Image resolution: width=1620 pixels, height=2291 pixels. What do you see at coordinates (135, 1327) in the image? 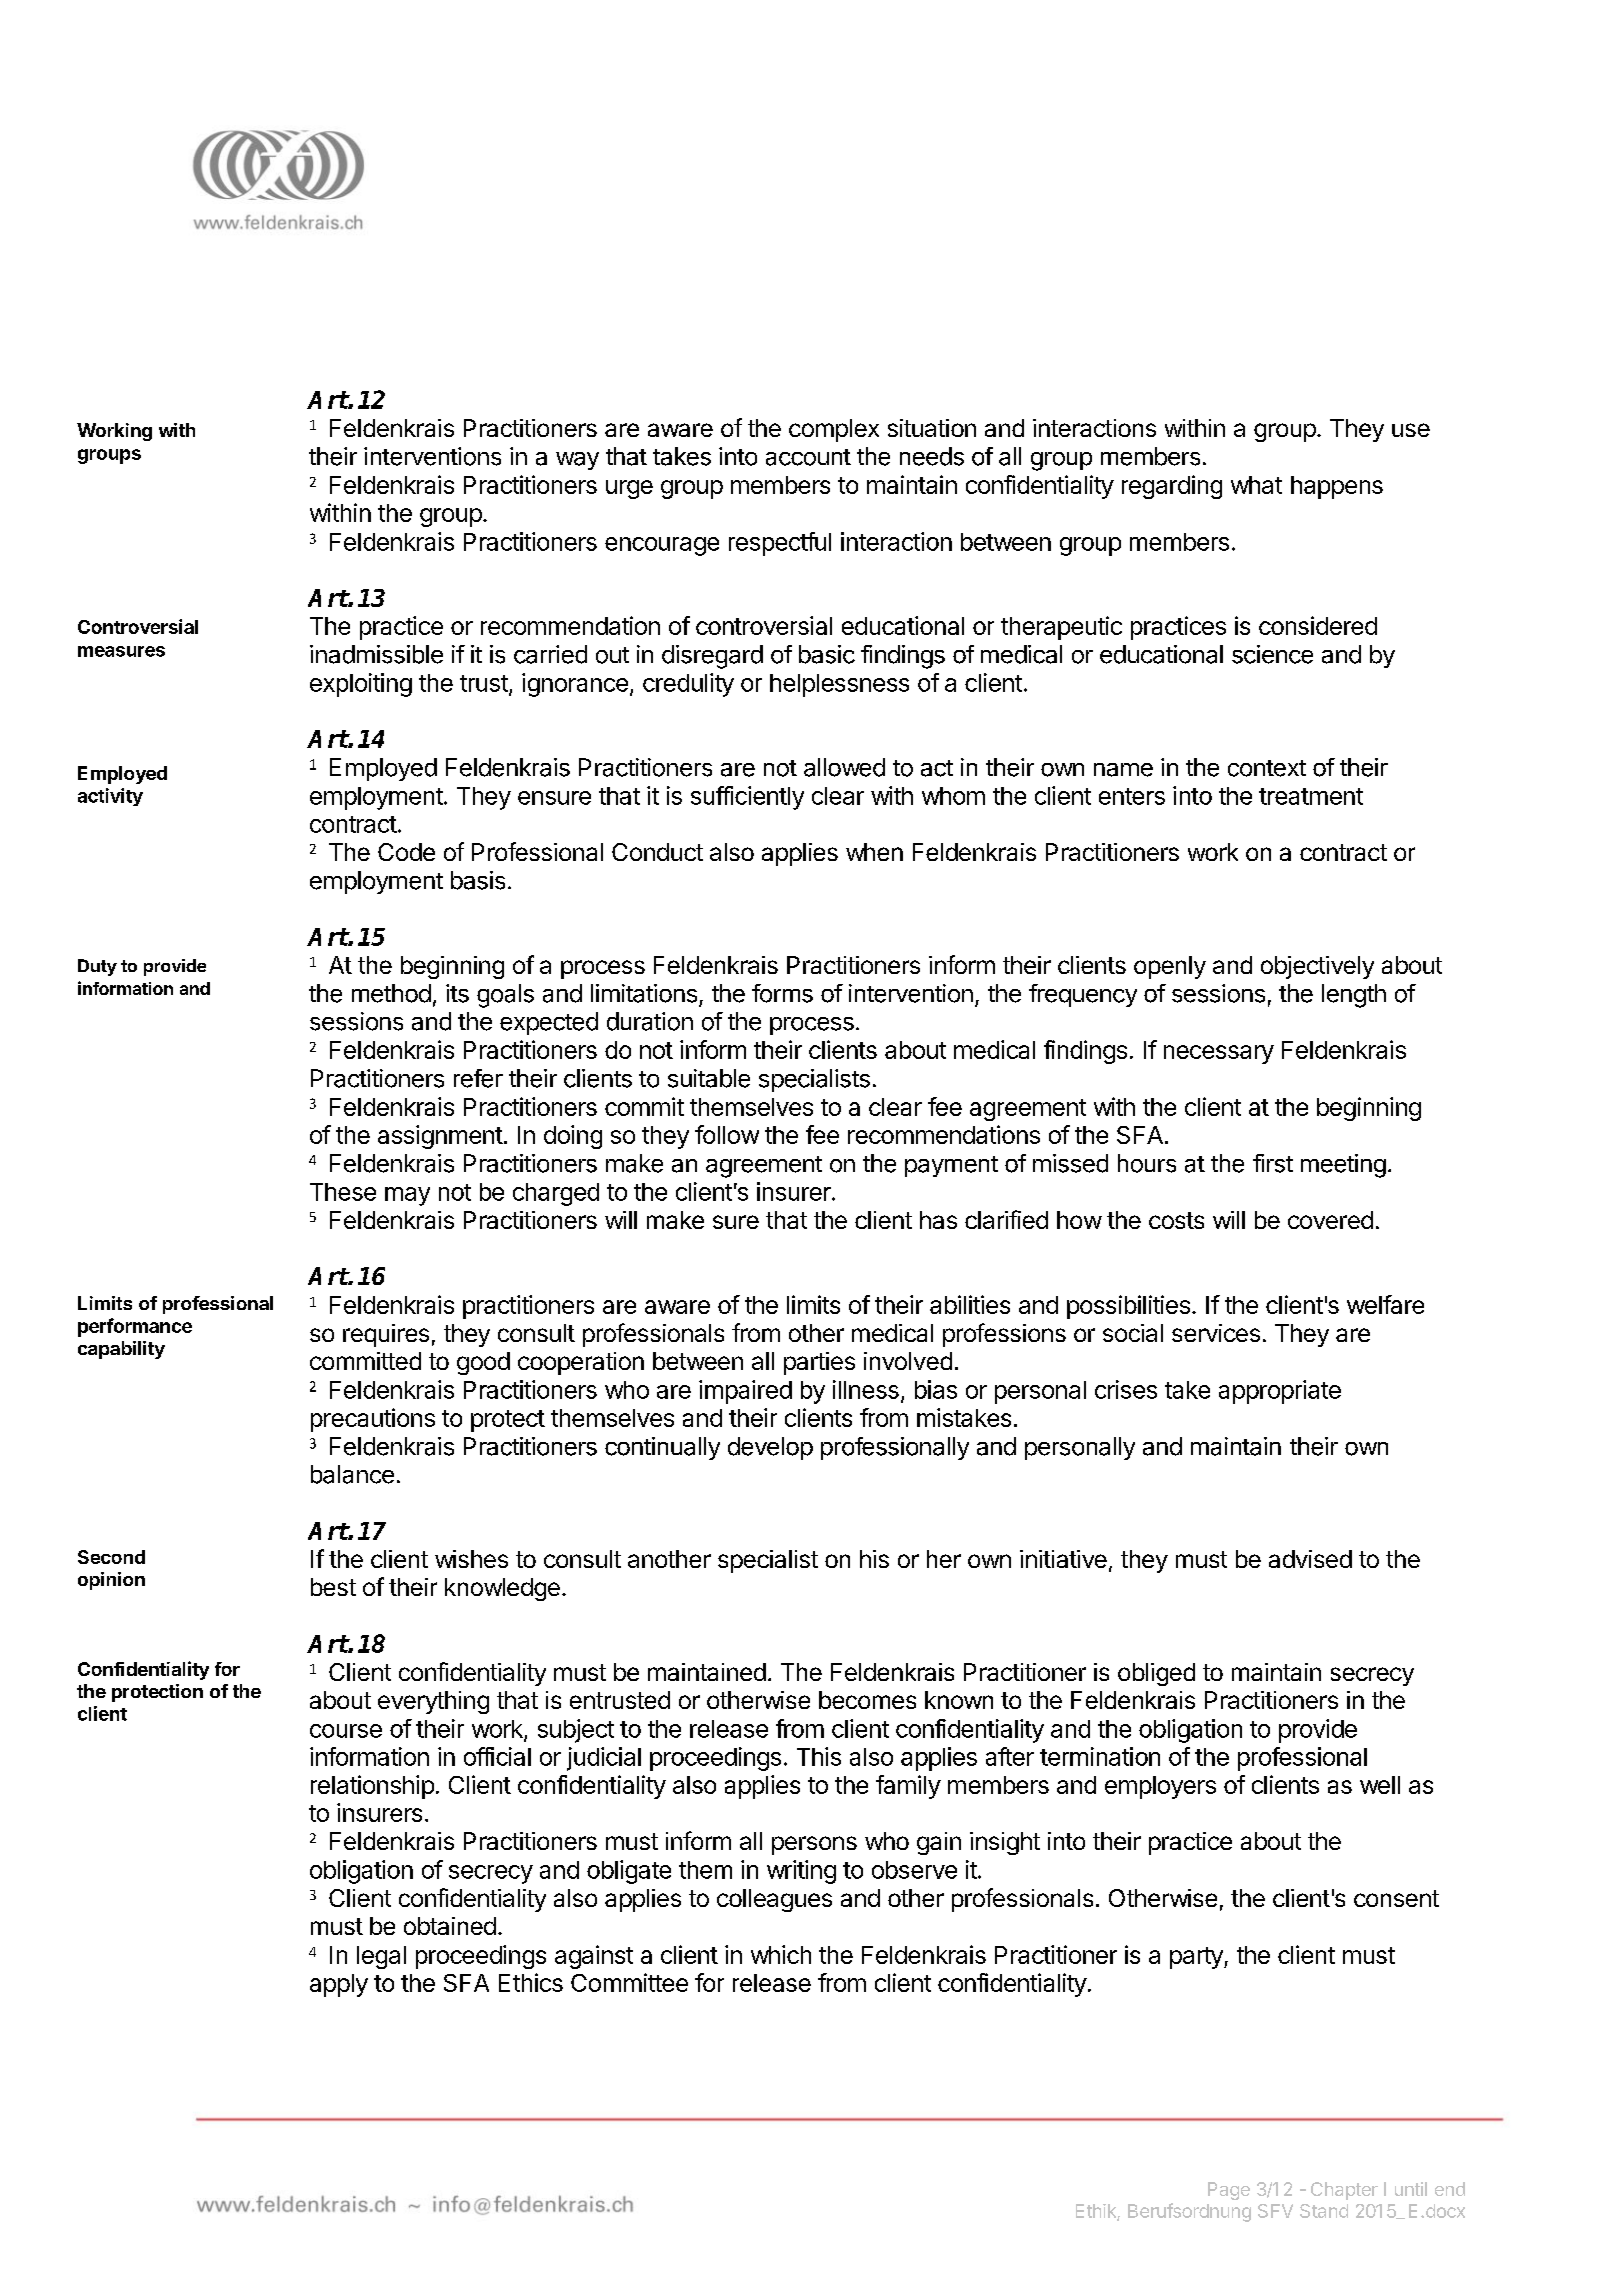
I see `performance` at bounding box center [135, 1327].
